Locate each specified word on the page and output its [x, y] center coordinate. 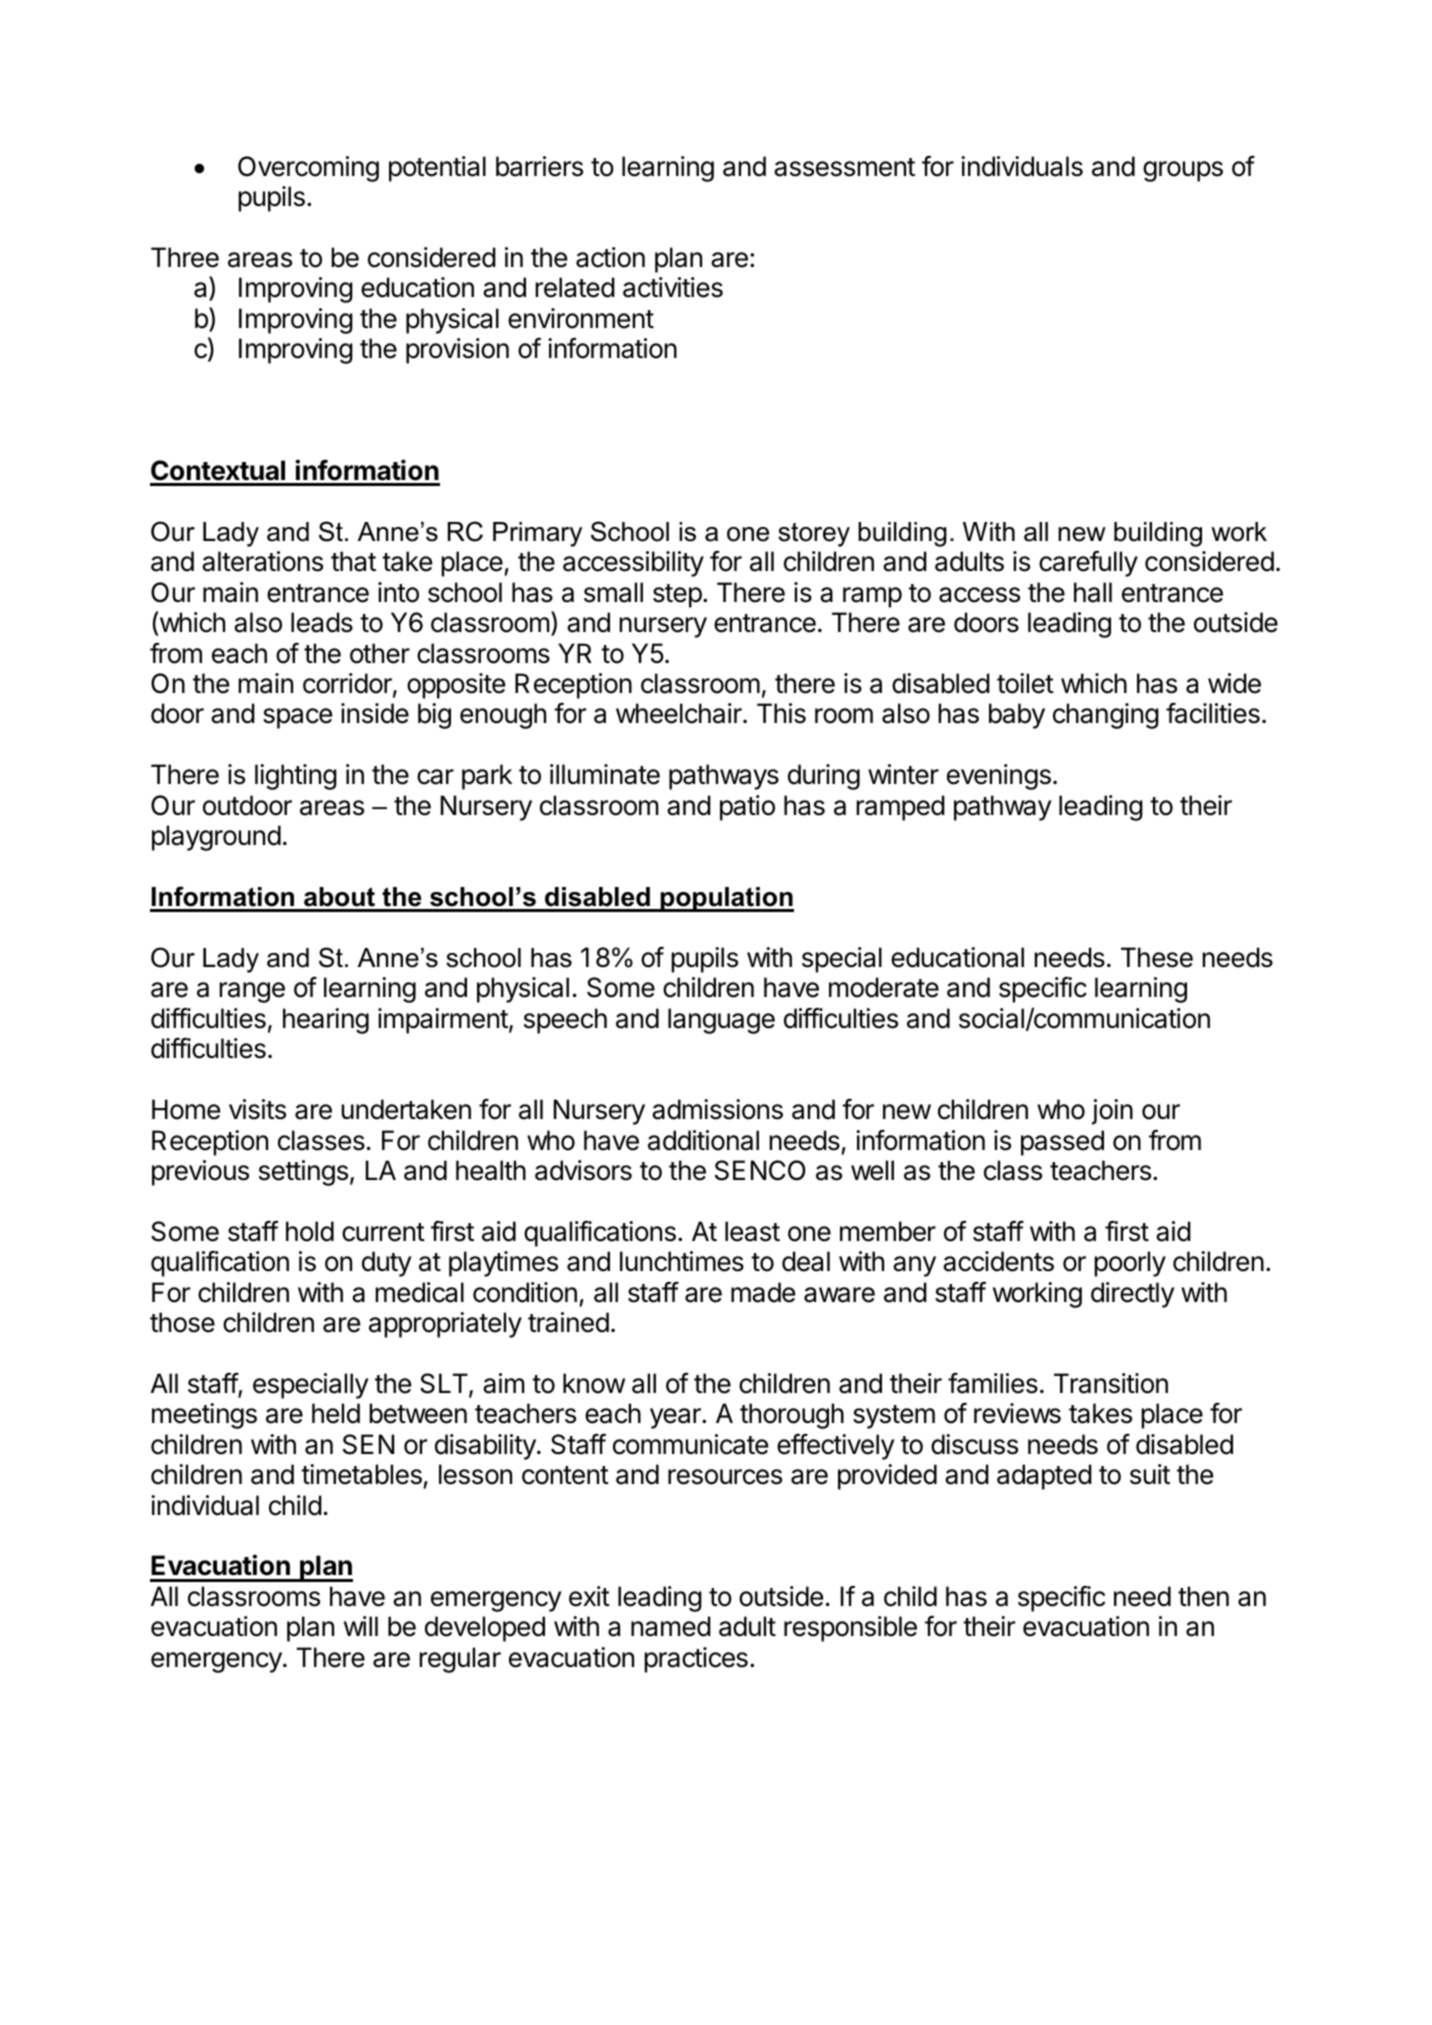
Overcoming [308, 169]
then [1203, 1596]
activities [673, 287]
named [671, 1626]
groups [1183, 171]
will [361, 1626]
